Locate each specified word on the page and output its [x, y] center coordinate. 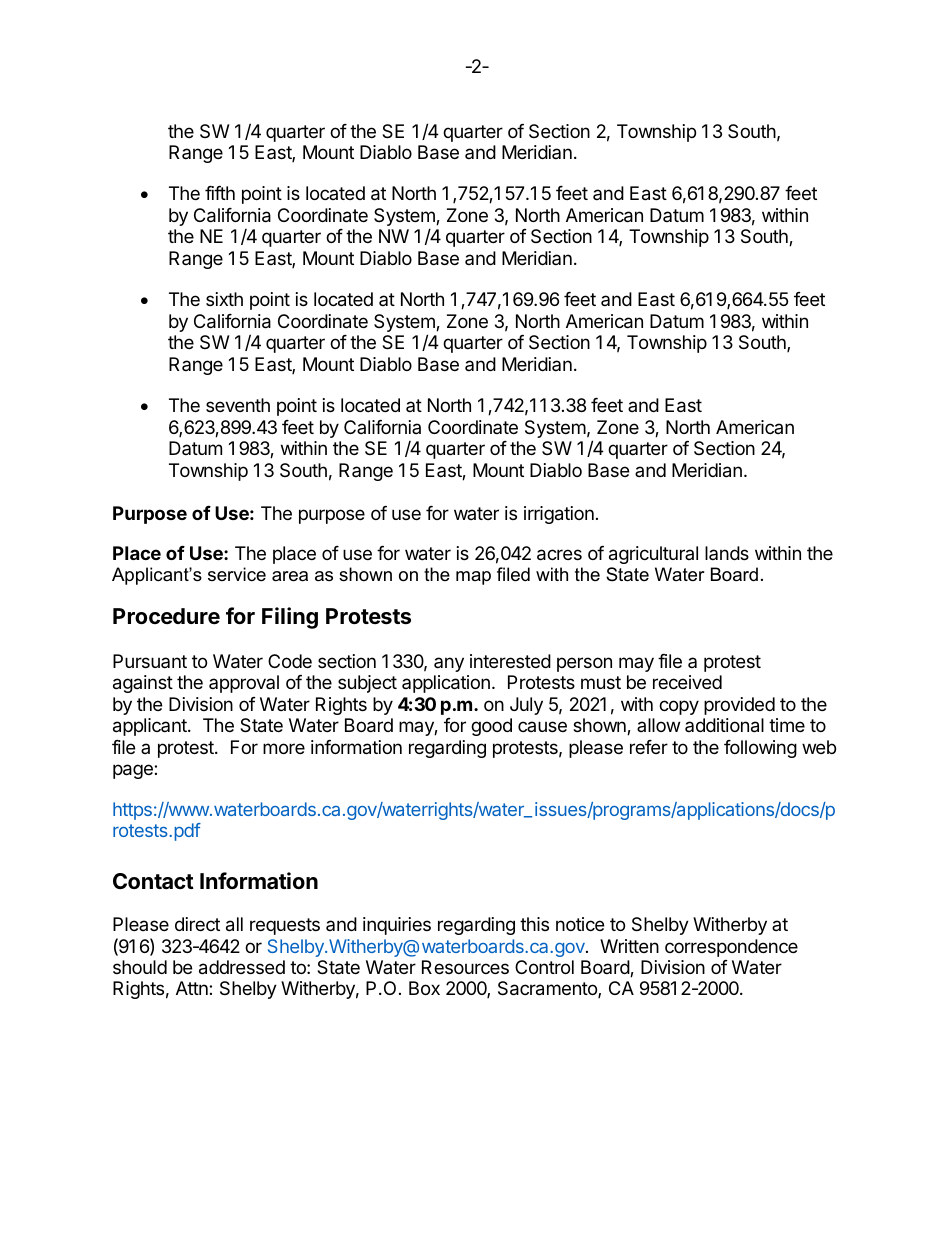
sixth [224, 299]
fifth [220, 193]
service [237, 574]
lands [727, 553]
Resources [465, 967]
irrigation [559, 515]
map [473, 578]
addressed [242, 967]
